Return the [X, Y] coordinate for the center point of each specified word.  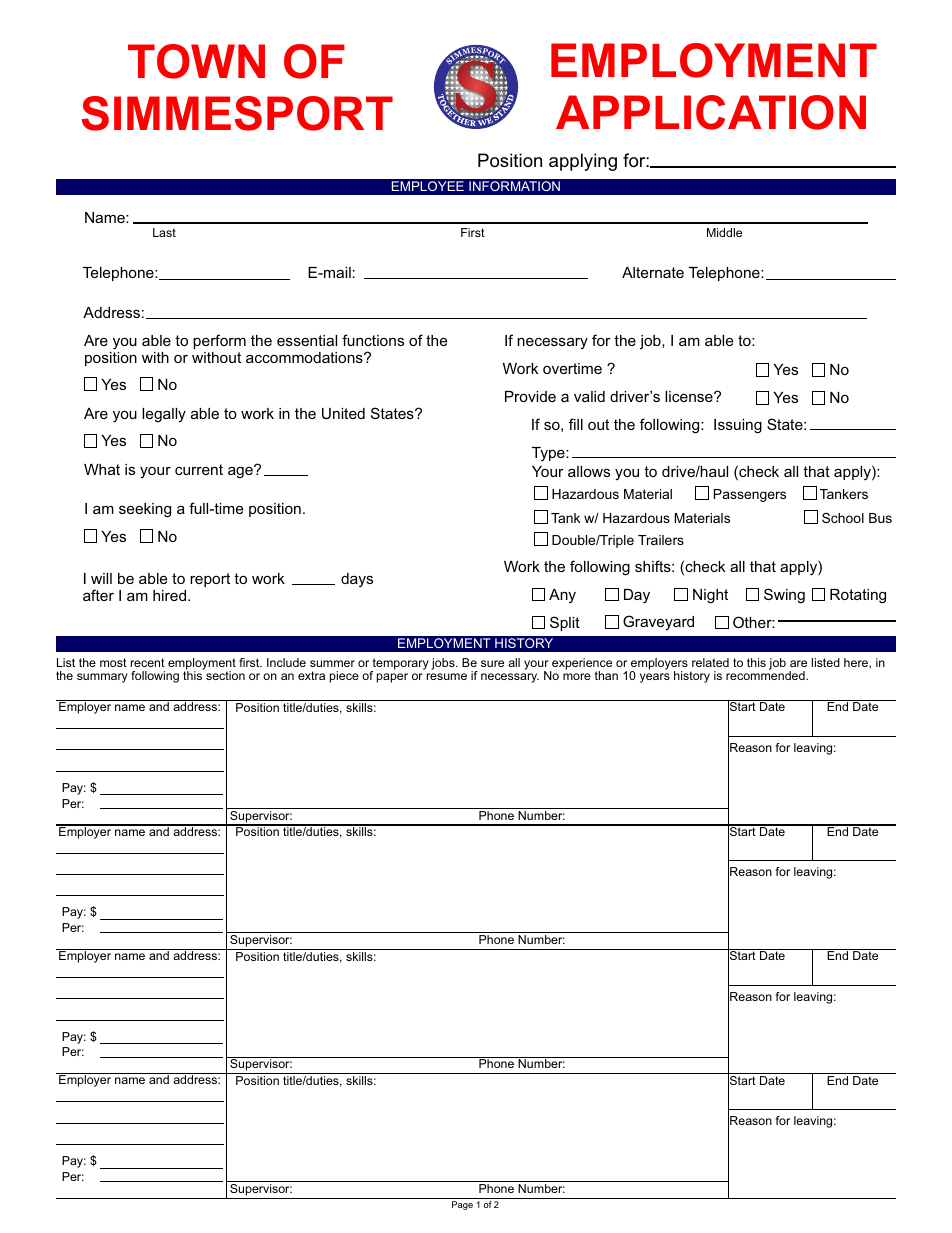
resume [447, 676]
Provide [530, 396]
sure [492, 663]
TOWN [196, 61]
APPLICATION [711, 112]
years [655, 678]
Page [462, 1205]
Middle [724, 232]
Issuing [738, 426]
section [225, 675]
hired [169, 595]
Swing [784, 596]
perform [219, 341]
